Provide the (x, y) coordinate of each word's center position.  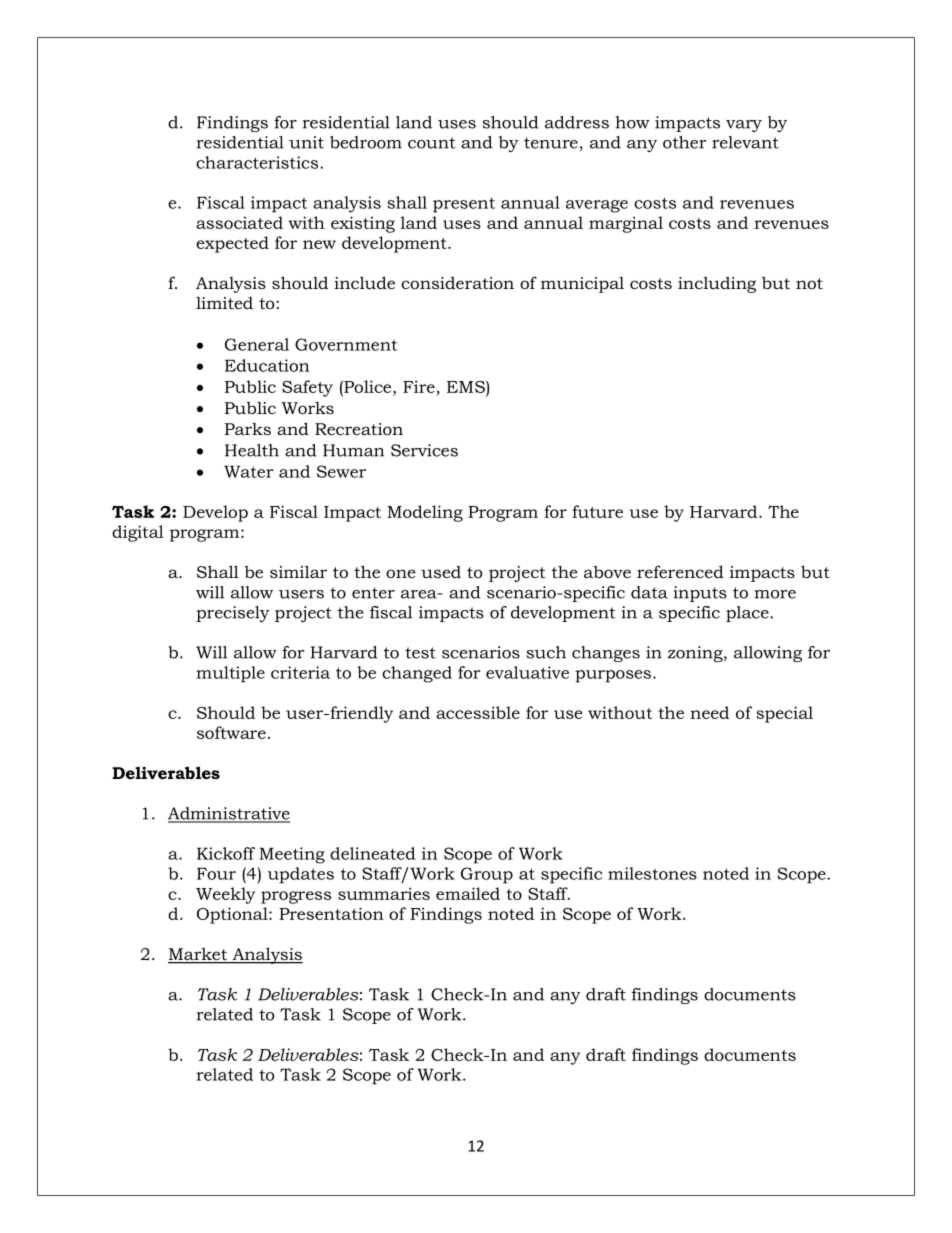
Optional (233, 915)
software (231, 732)
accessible (478, 712)
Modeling (425, 513)
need (709, 712)
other (684, 142)
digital (138, 533)
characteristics (258, 162)
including (717, 284)
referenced (680, 571)
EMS (467, 386)
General (257, 344)
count (432, 143)
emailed (468, 893)
